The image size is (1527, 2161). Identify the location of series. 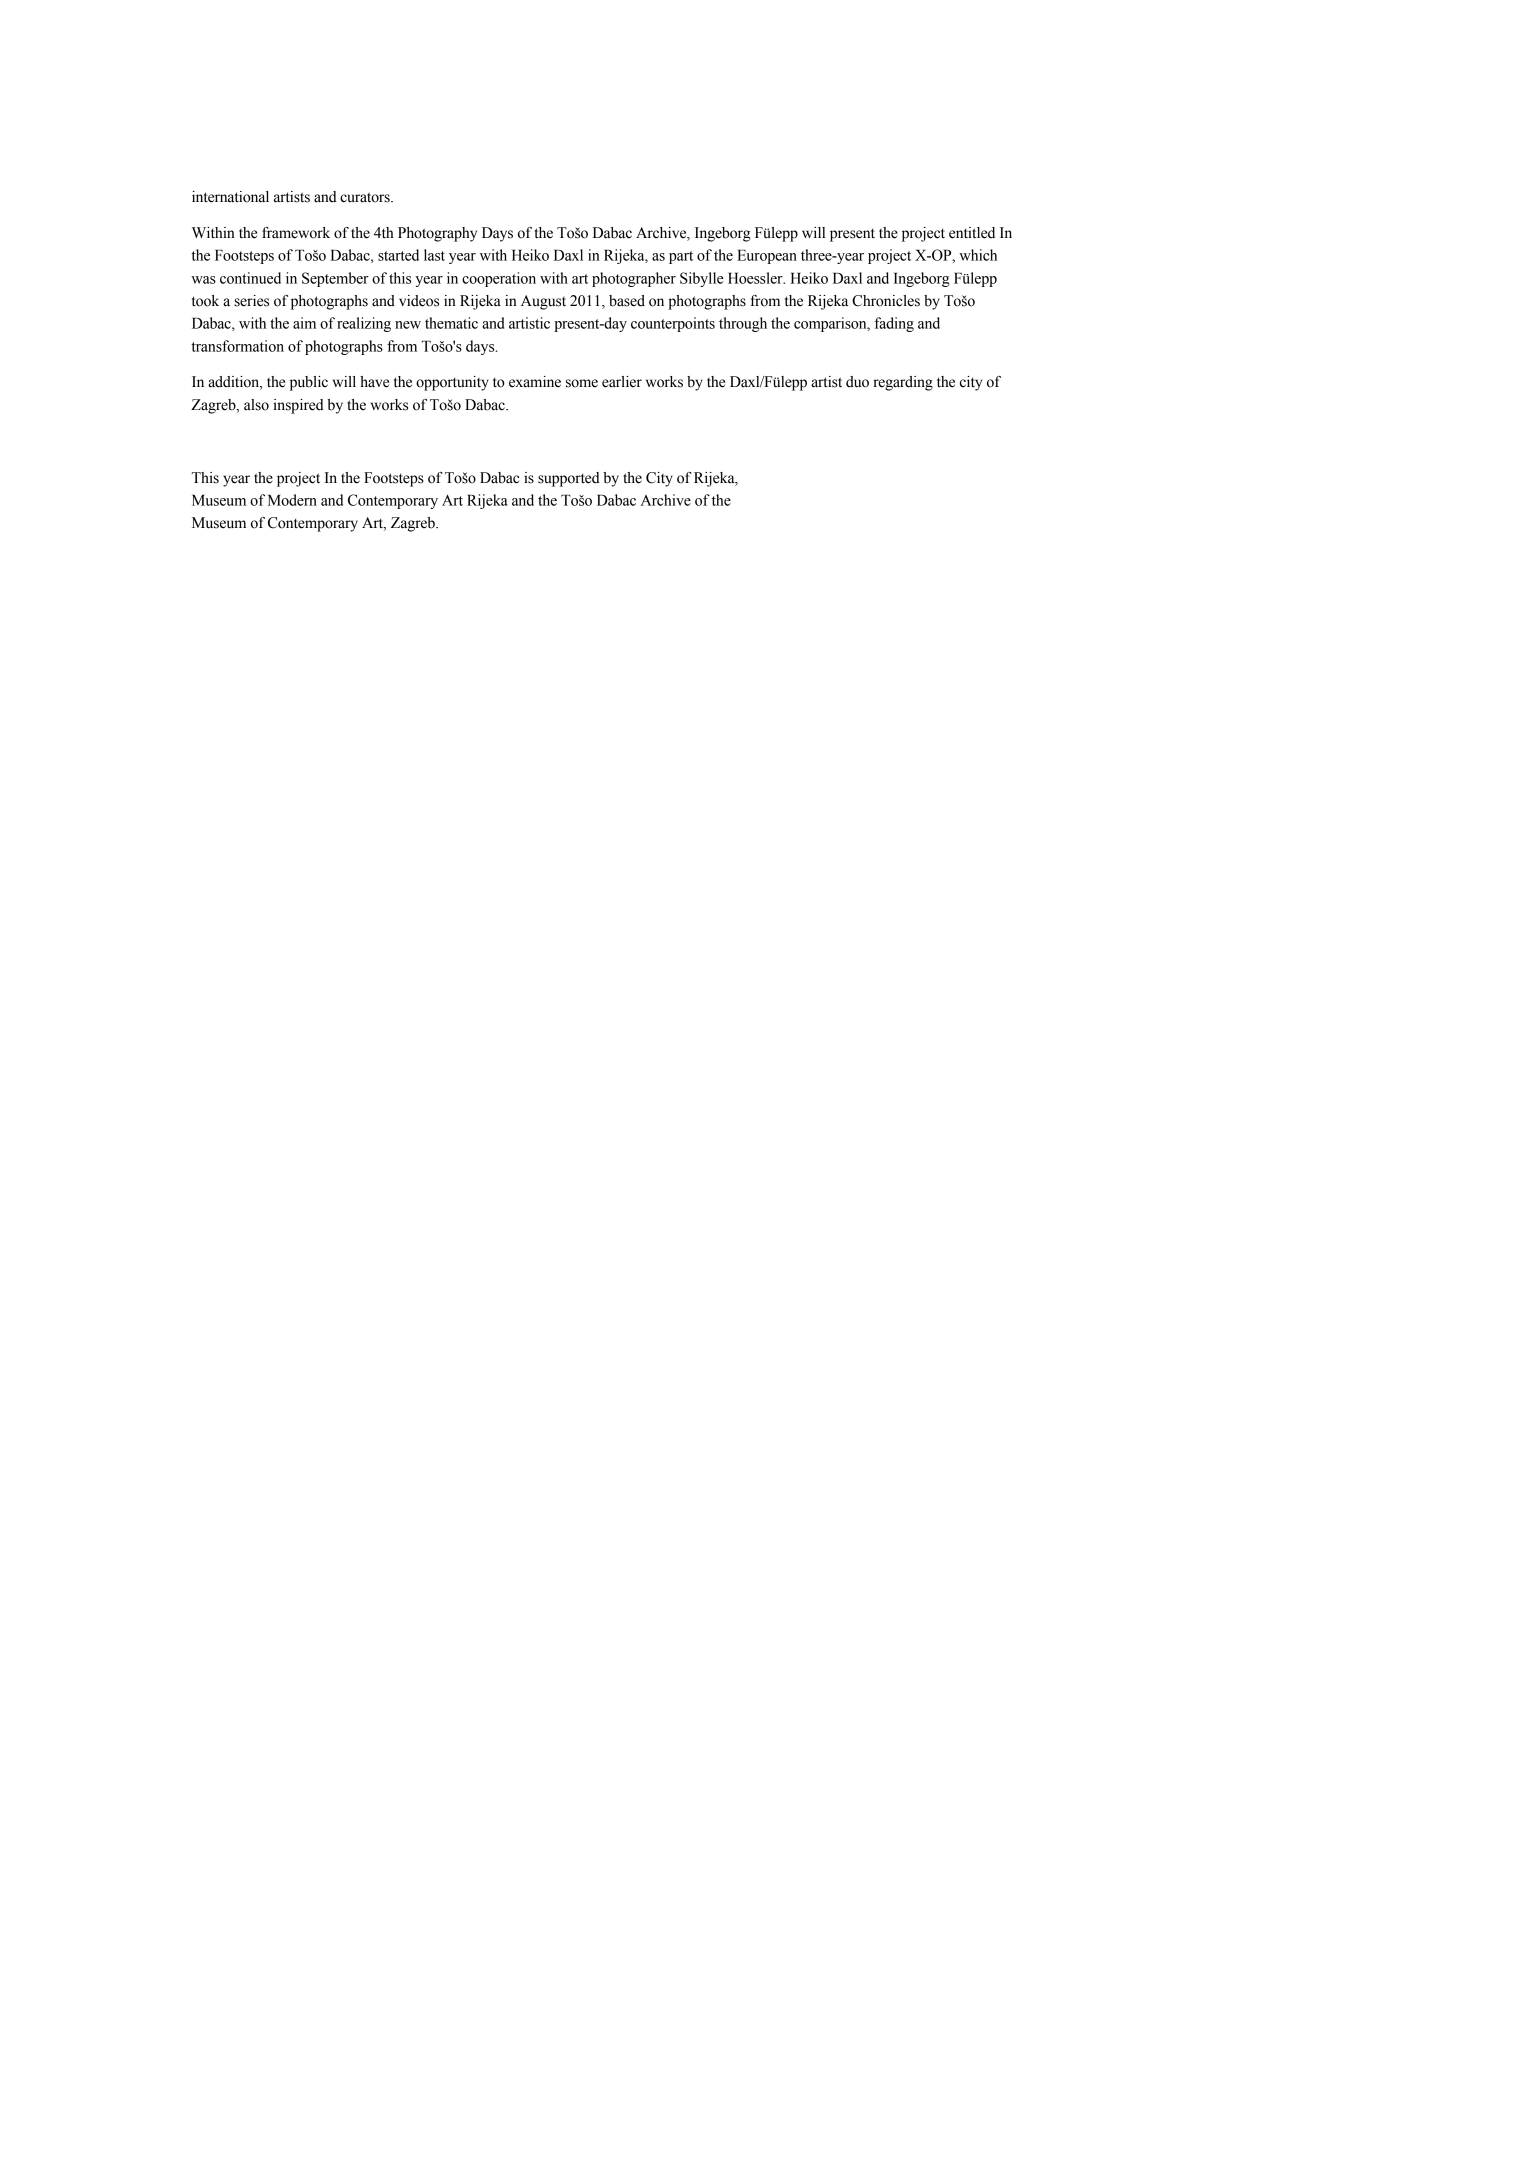
(251, 301).
